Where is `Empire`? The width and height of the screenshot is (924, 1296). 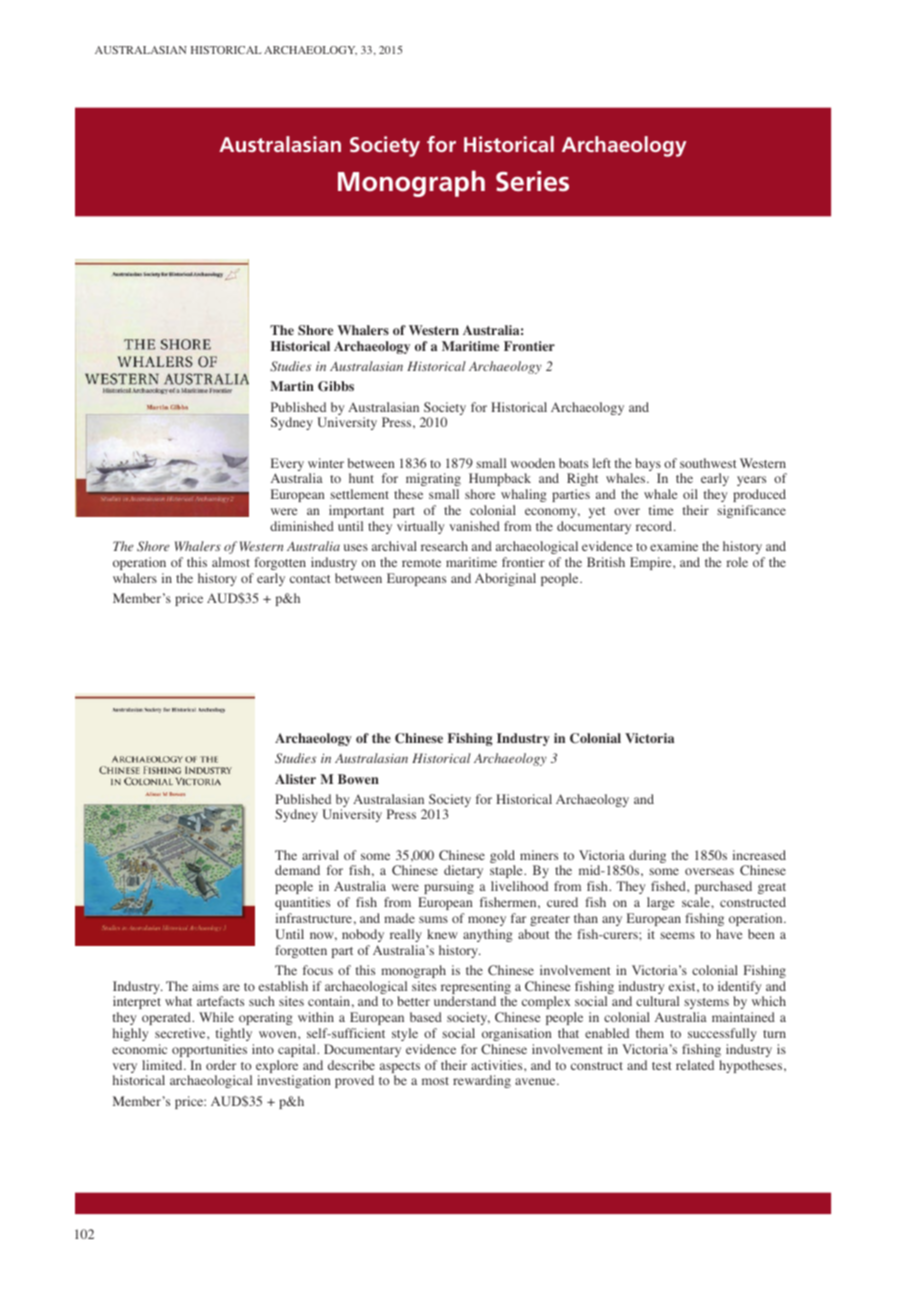 Empire is located at coordinates (652, 563).
